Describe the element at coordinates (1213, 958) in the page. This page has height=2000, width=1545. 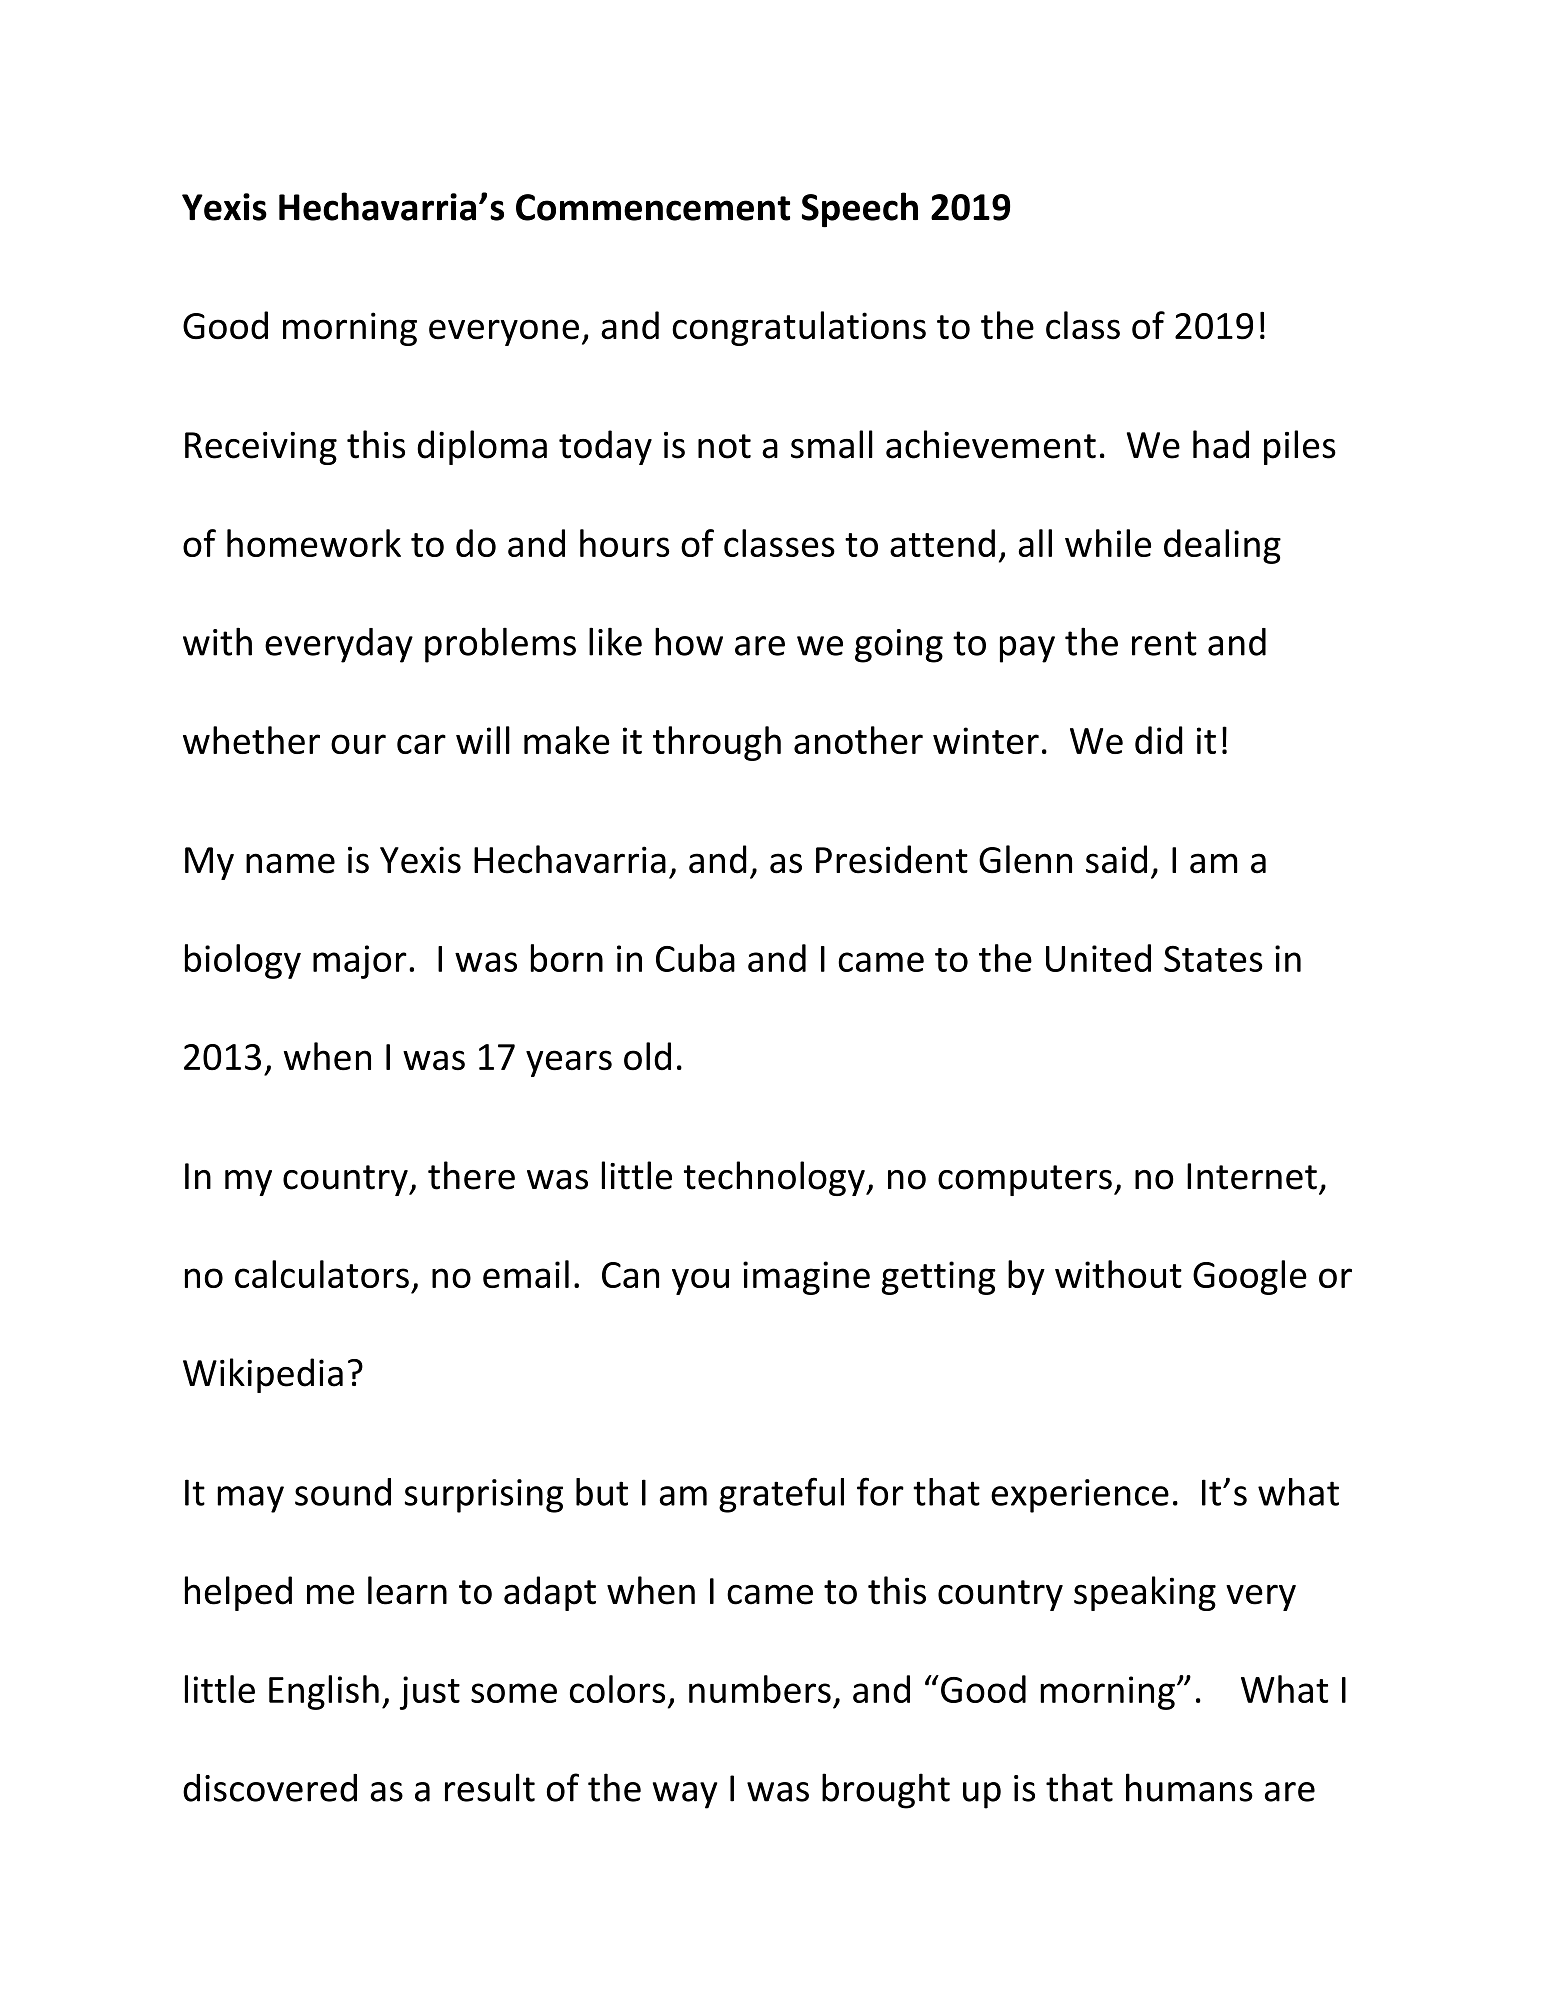
I see `States` at that location.
